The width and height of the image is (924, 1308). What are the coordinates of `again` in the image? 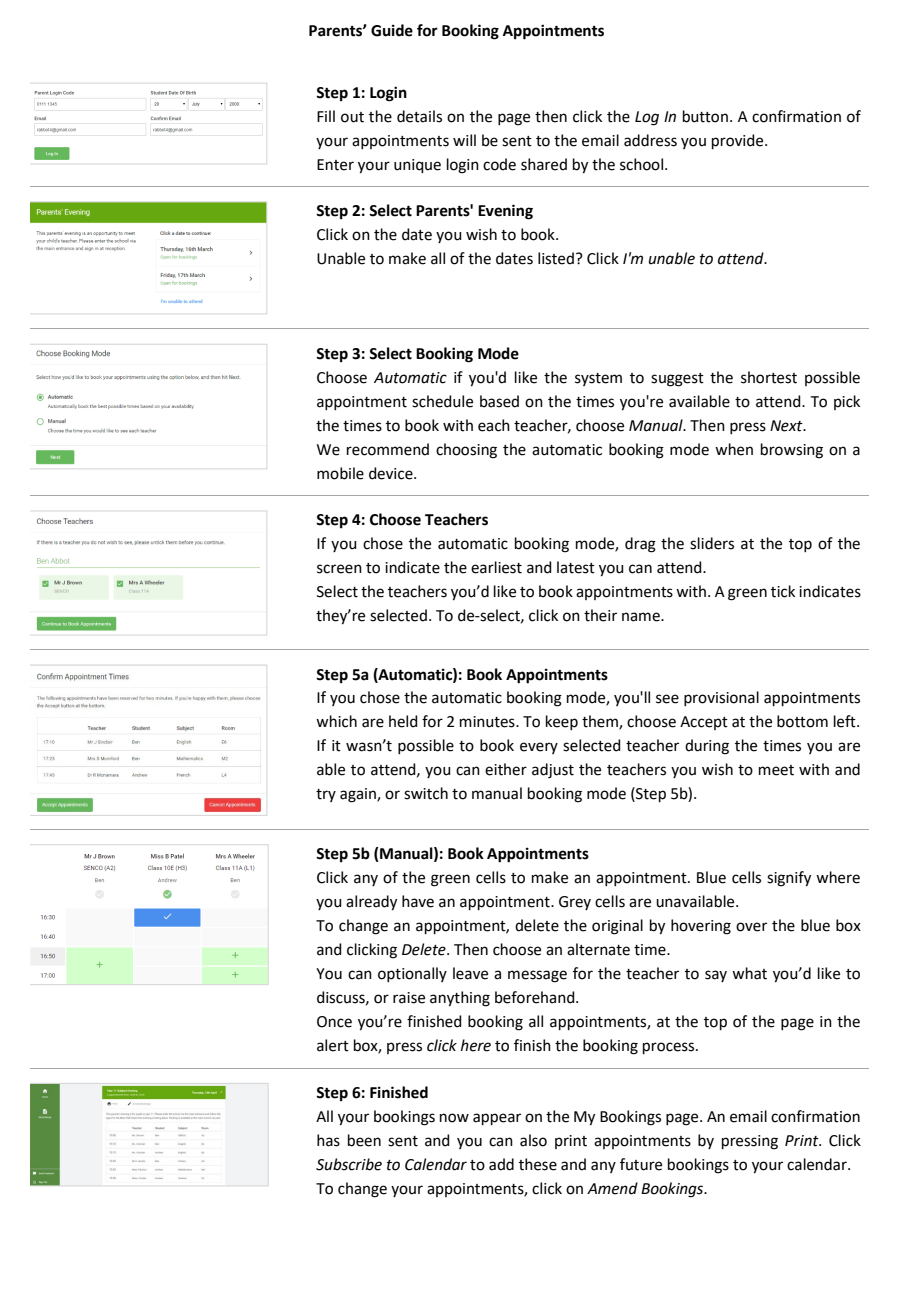 It's located at (359, 795).
